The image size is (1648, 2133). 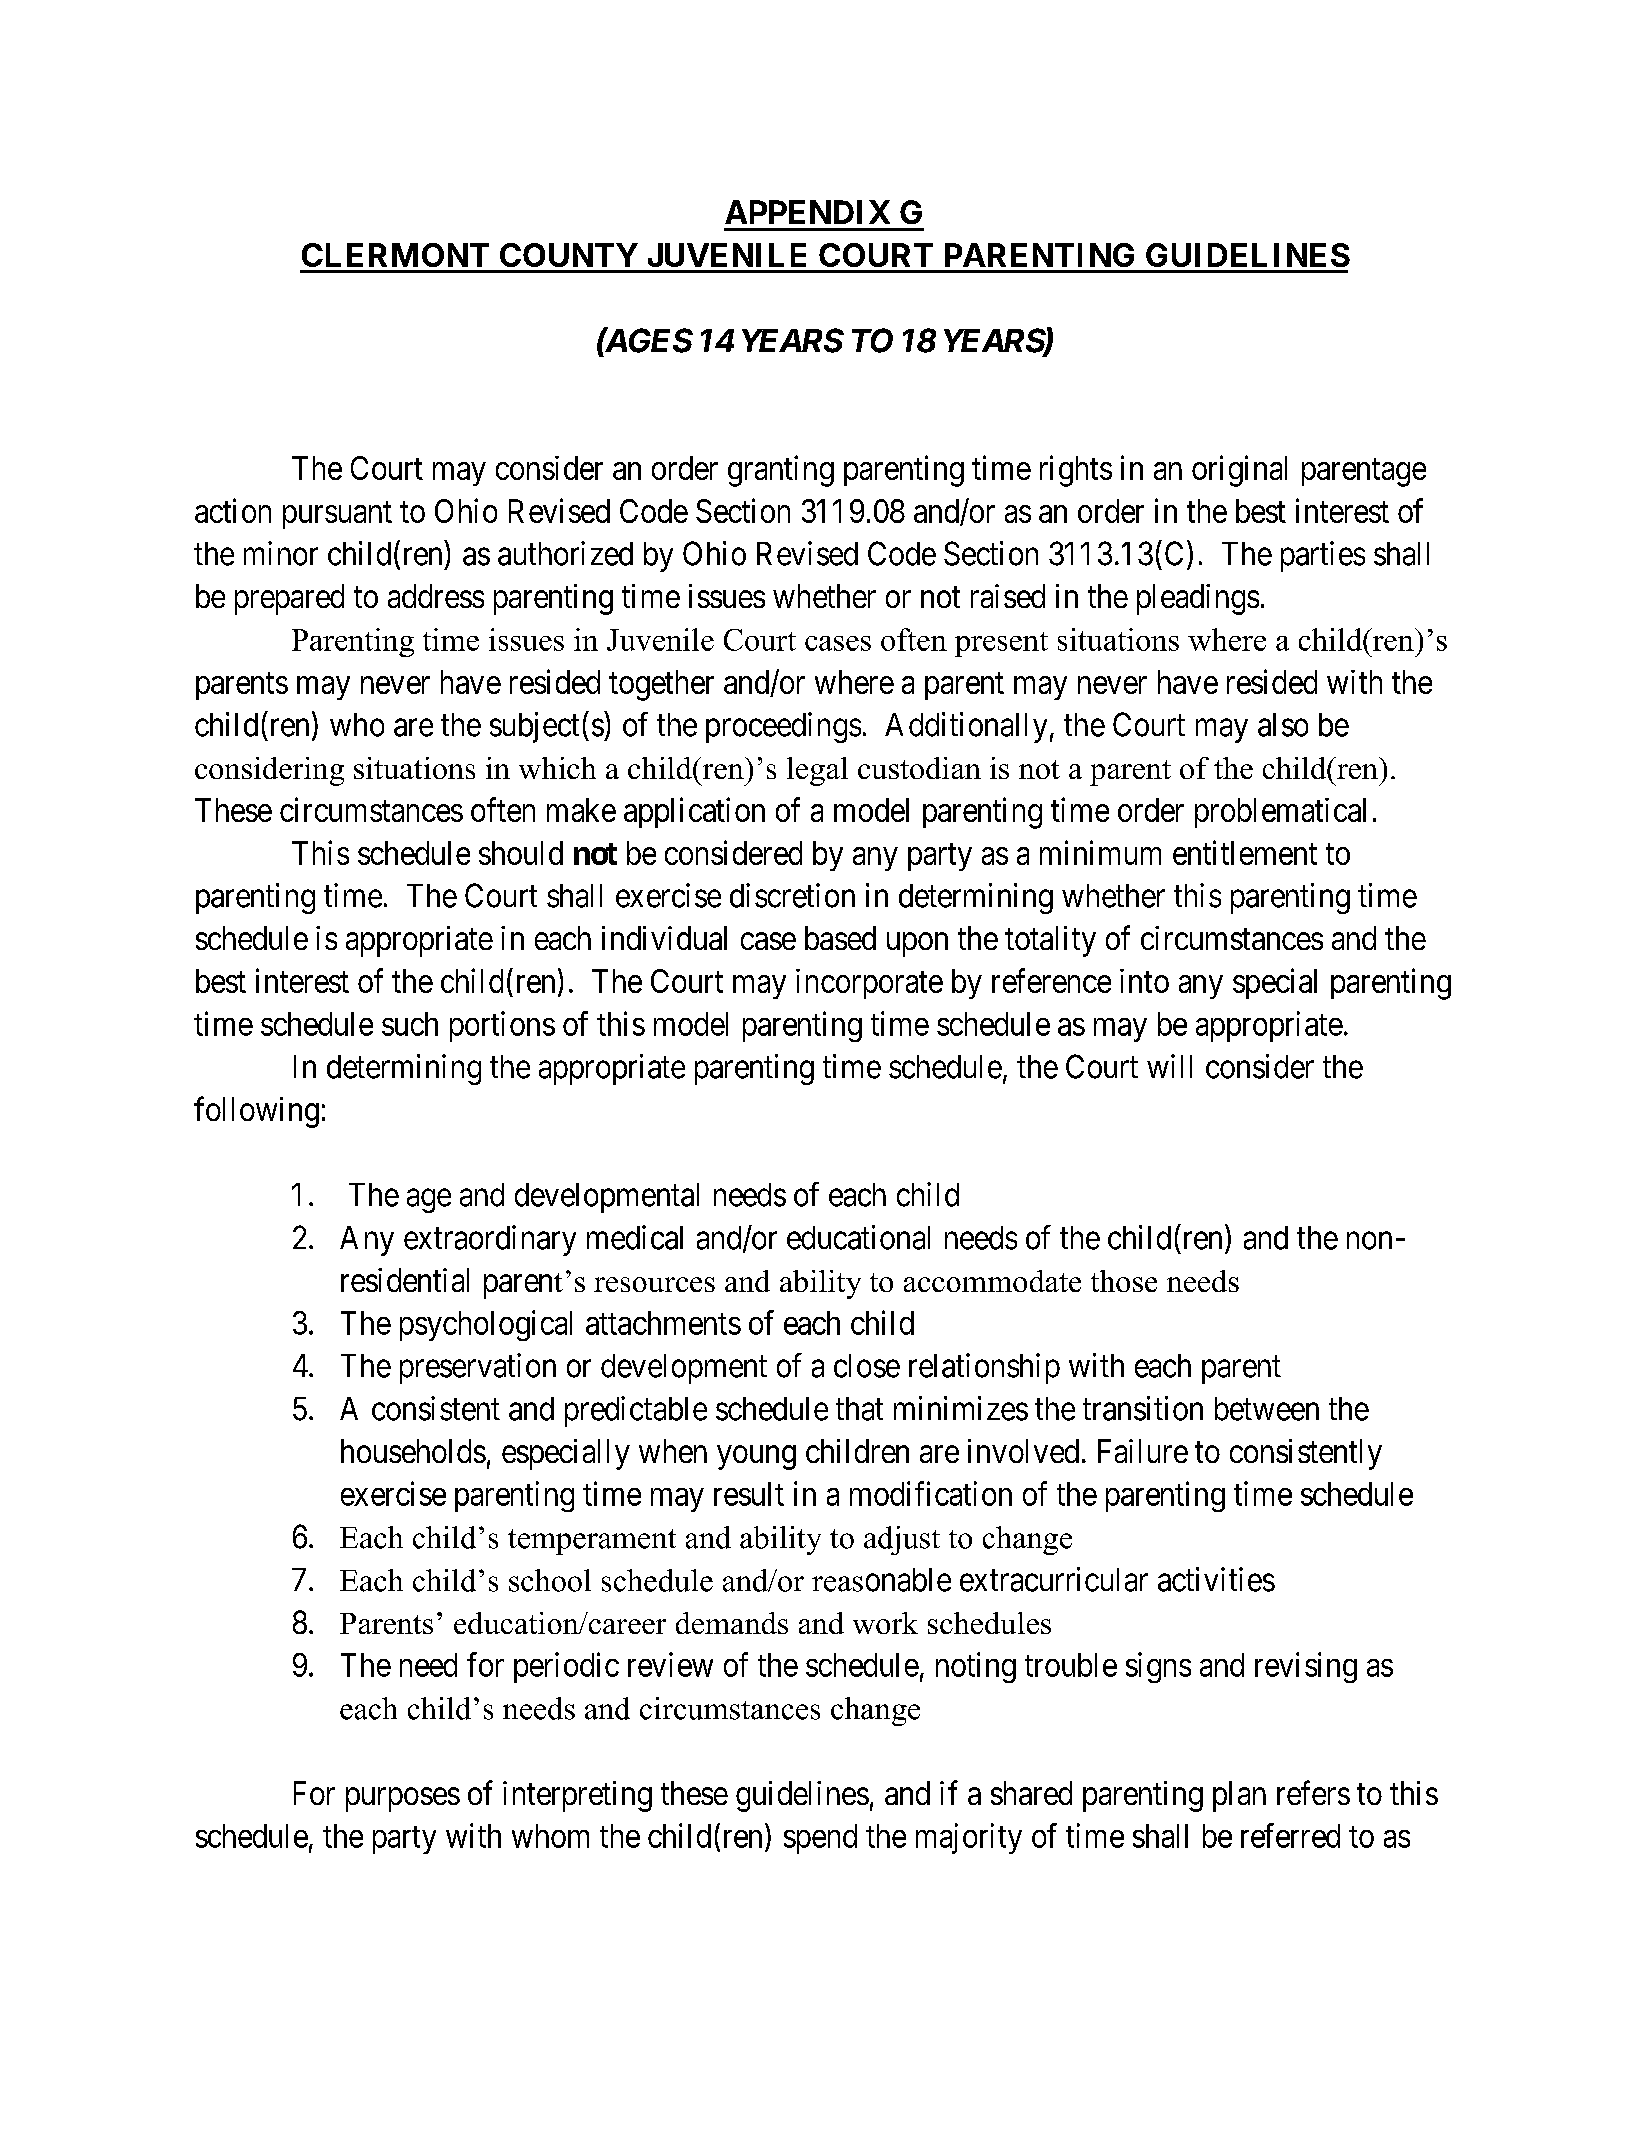 I want to click on pursuant, so click(x=337, y=515).
